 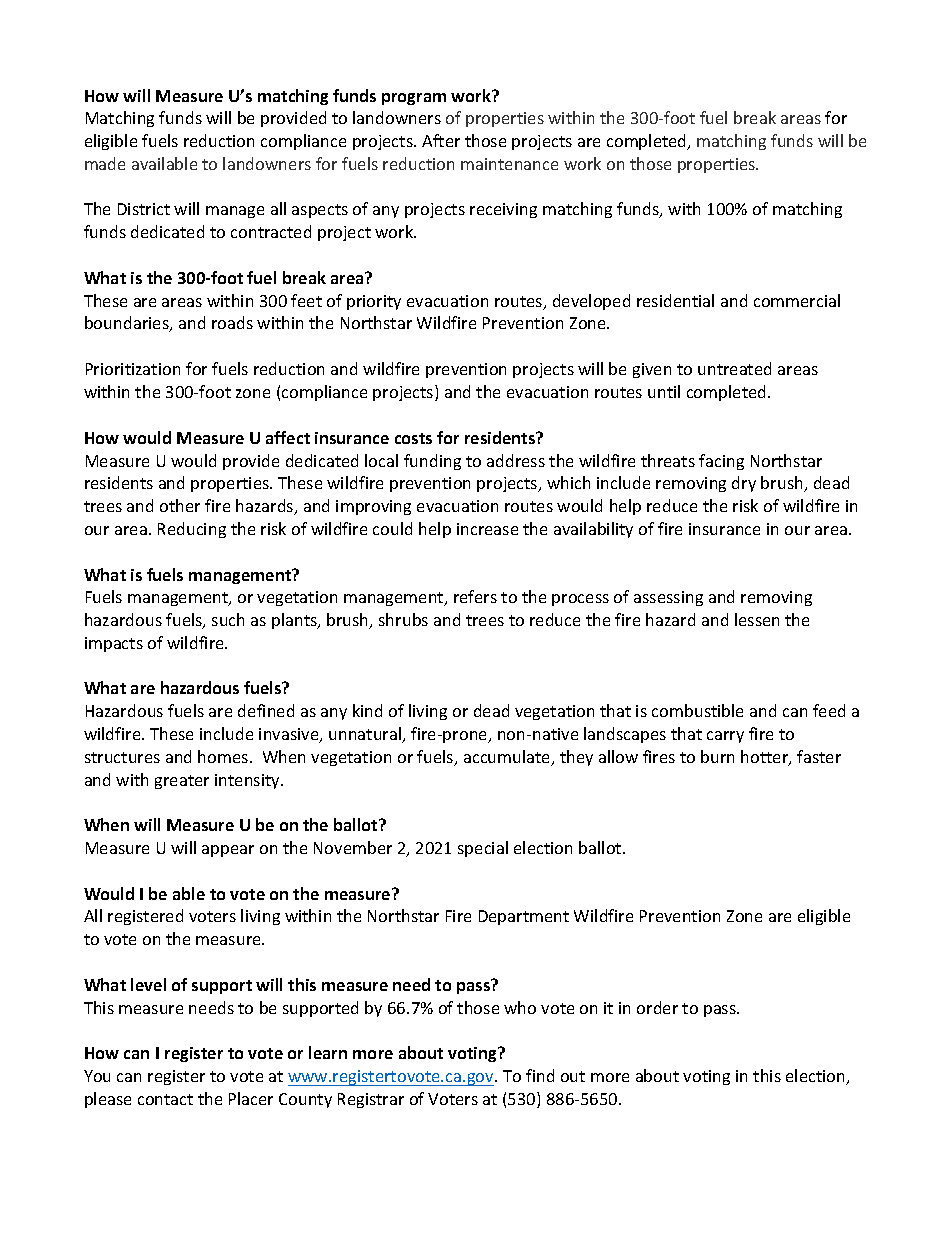 I want to click on made, so click(x=105, y=163).
